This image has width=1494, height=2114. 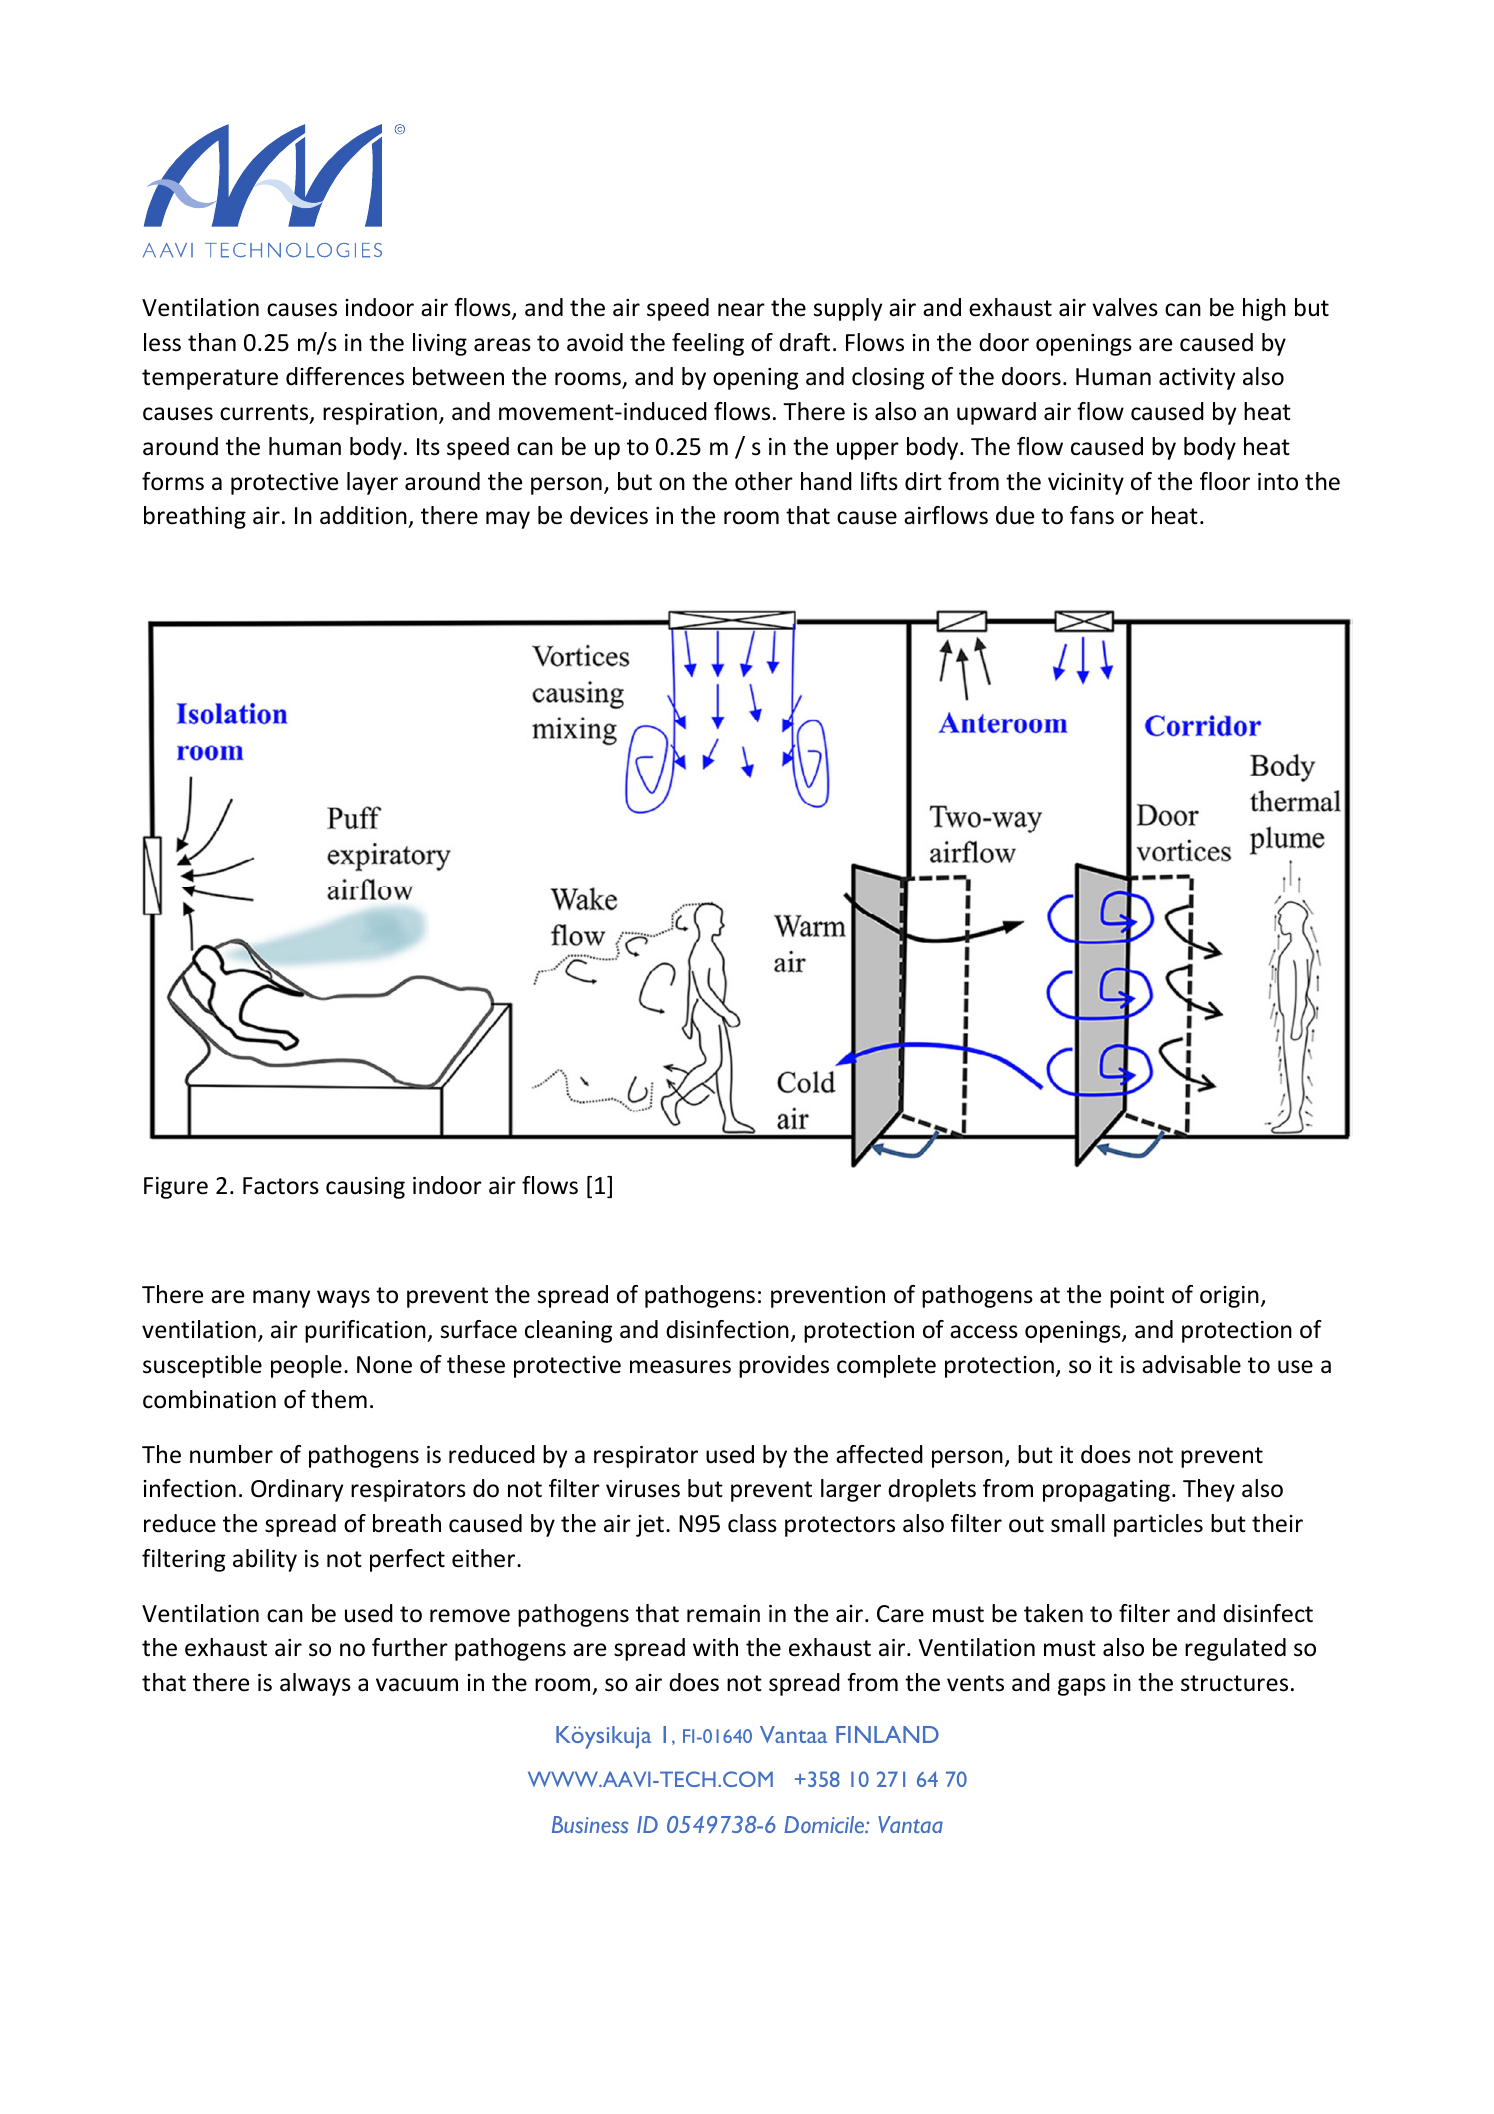 I want to click on many, so click(x=281, y=1299).
